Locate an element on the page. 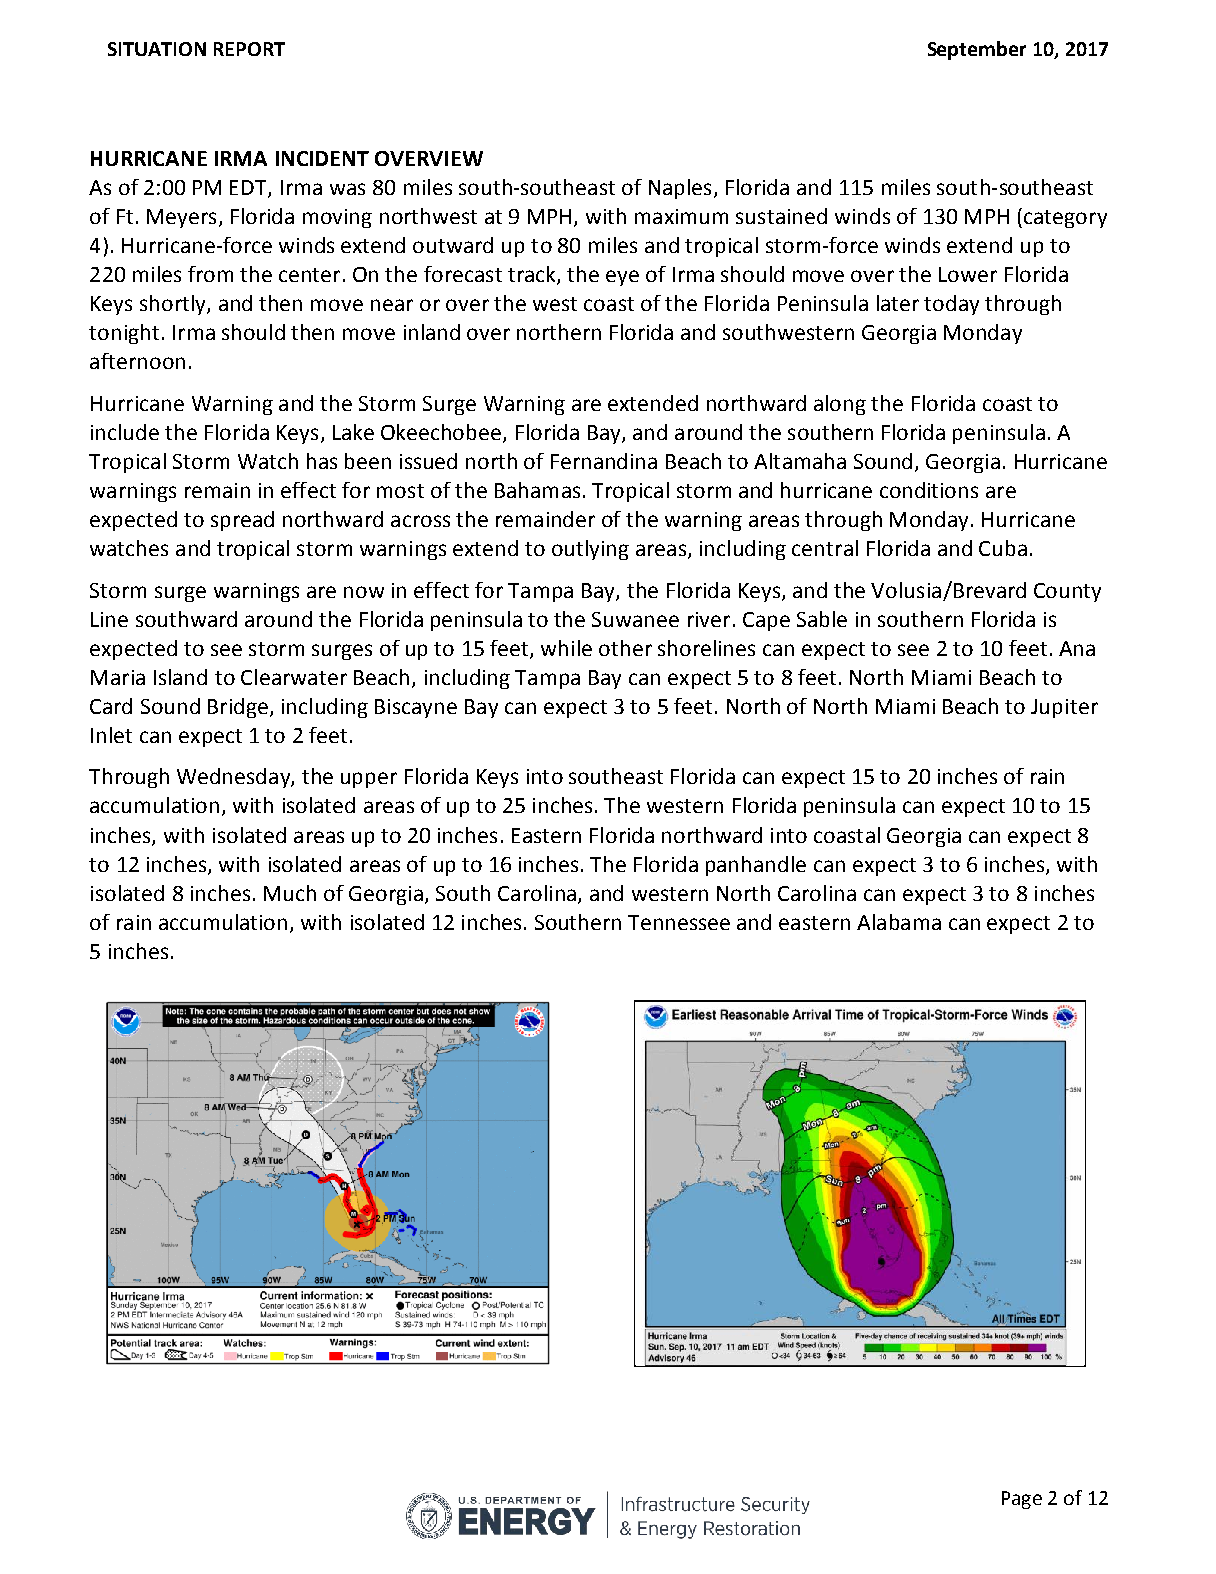  Naples is located at coordinates (680, 189).
